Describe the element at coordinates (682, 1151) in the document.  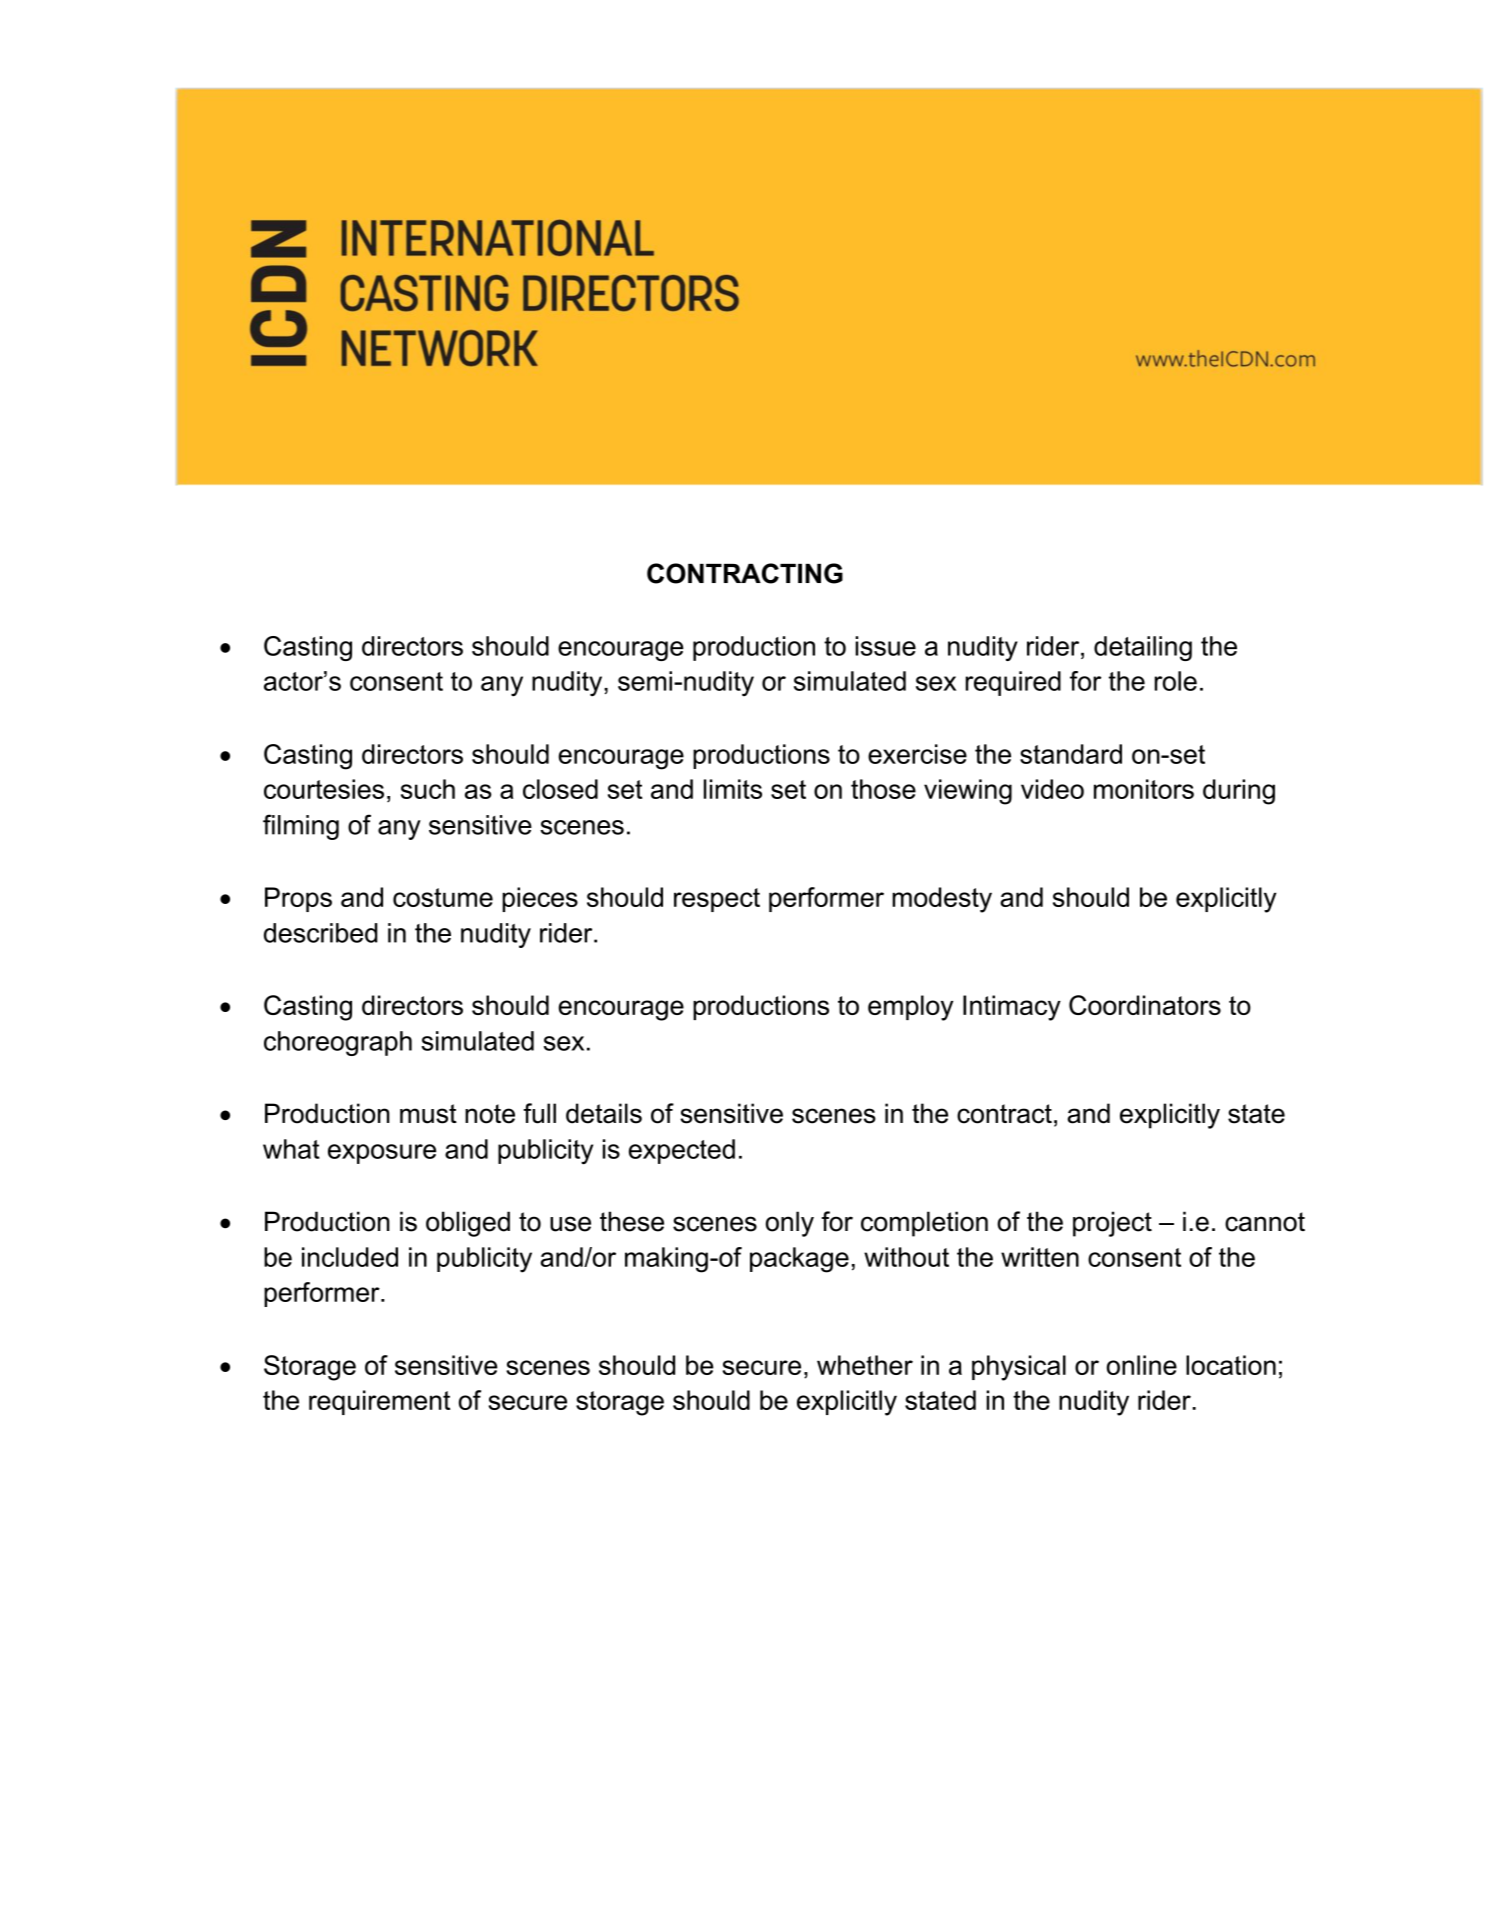
I see `expected` at that location.
